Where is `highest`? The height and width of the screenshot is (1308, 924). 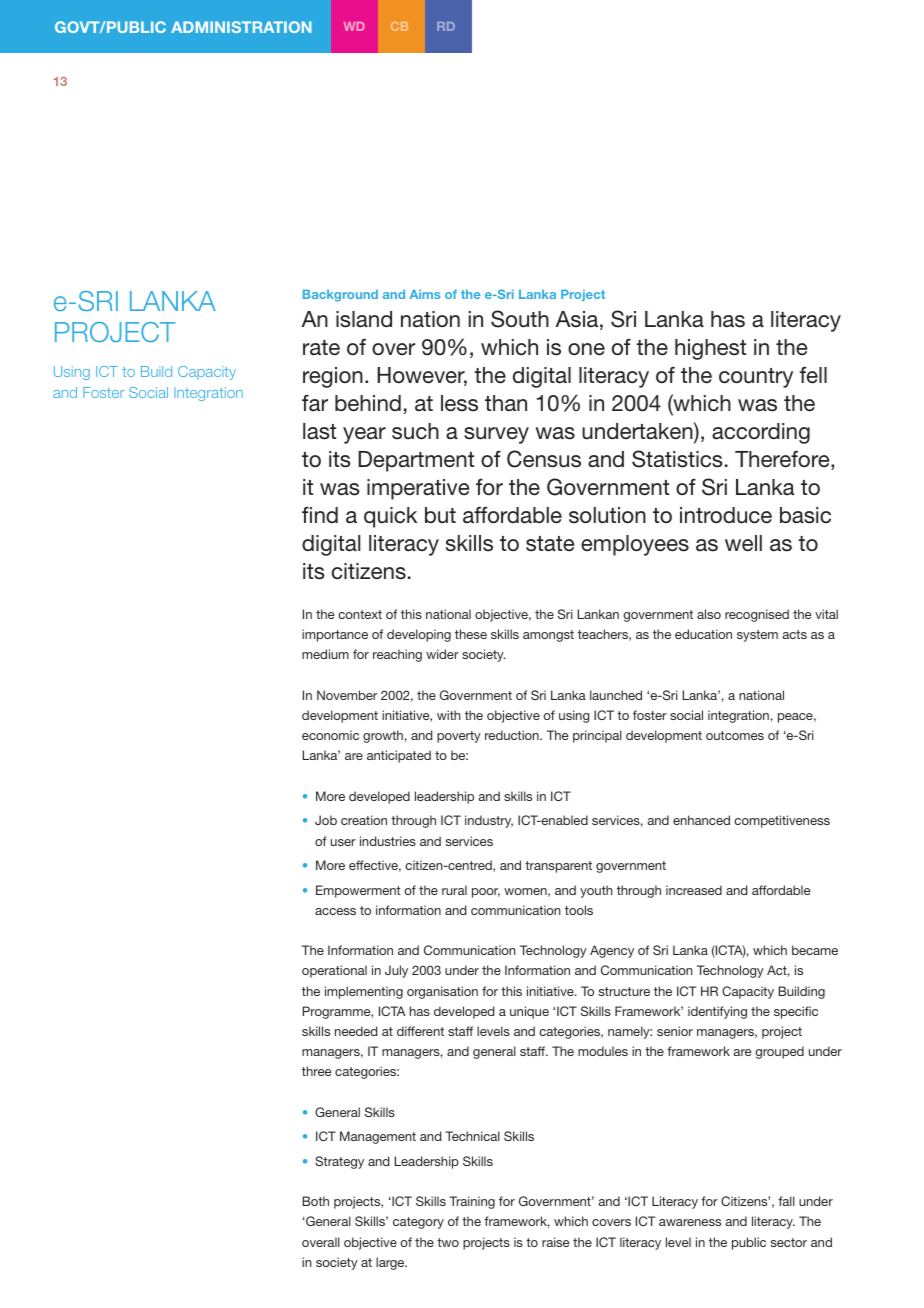 highest is located at coordinates (710, 349).
